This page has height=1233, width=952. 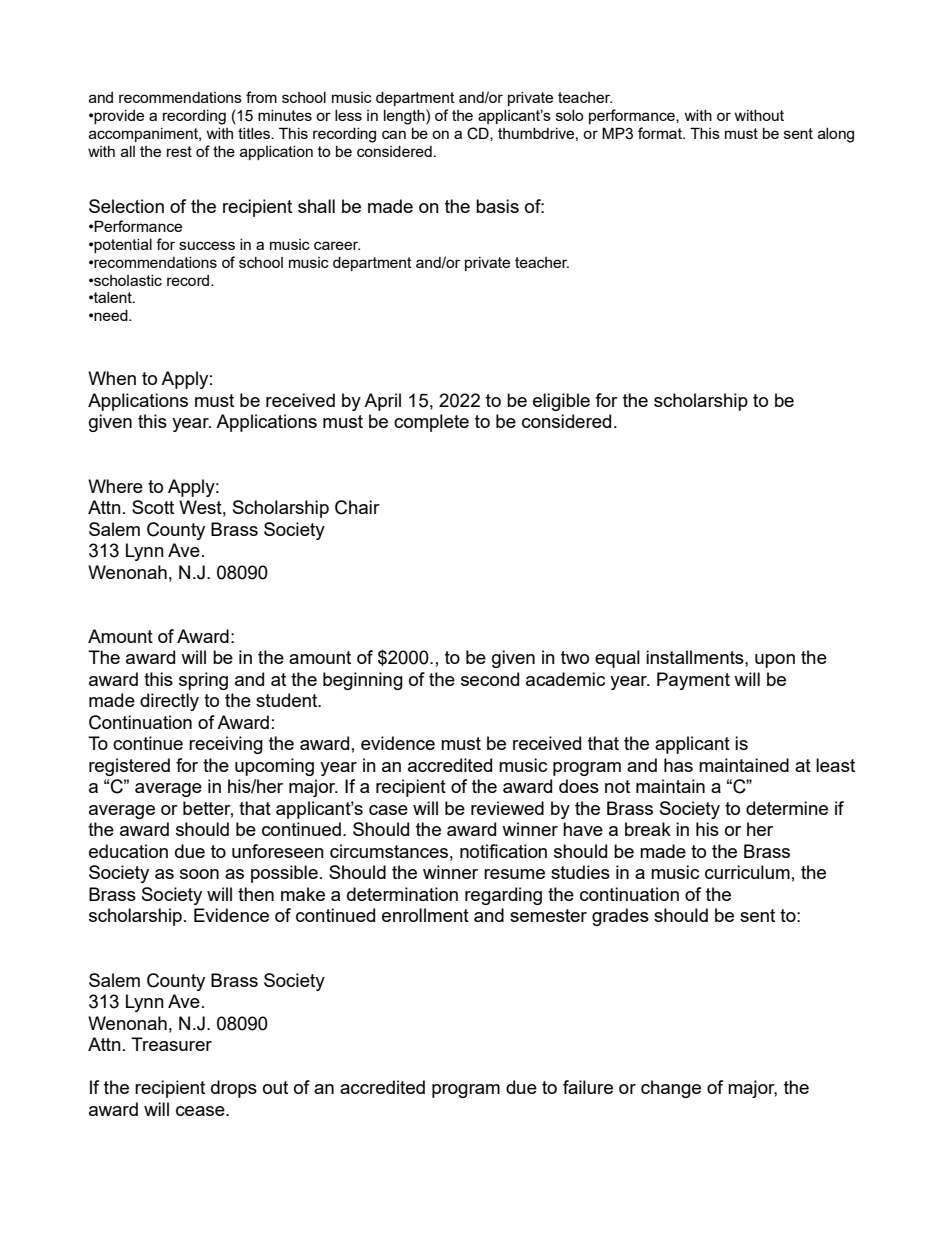 What do you see at coordinates (569, 115) in the page?
I see `solo` at bounding box center [569, 115].
